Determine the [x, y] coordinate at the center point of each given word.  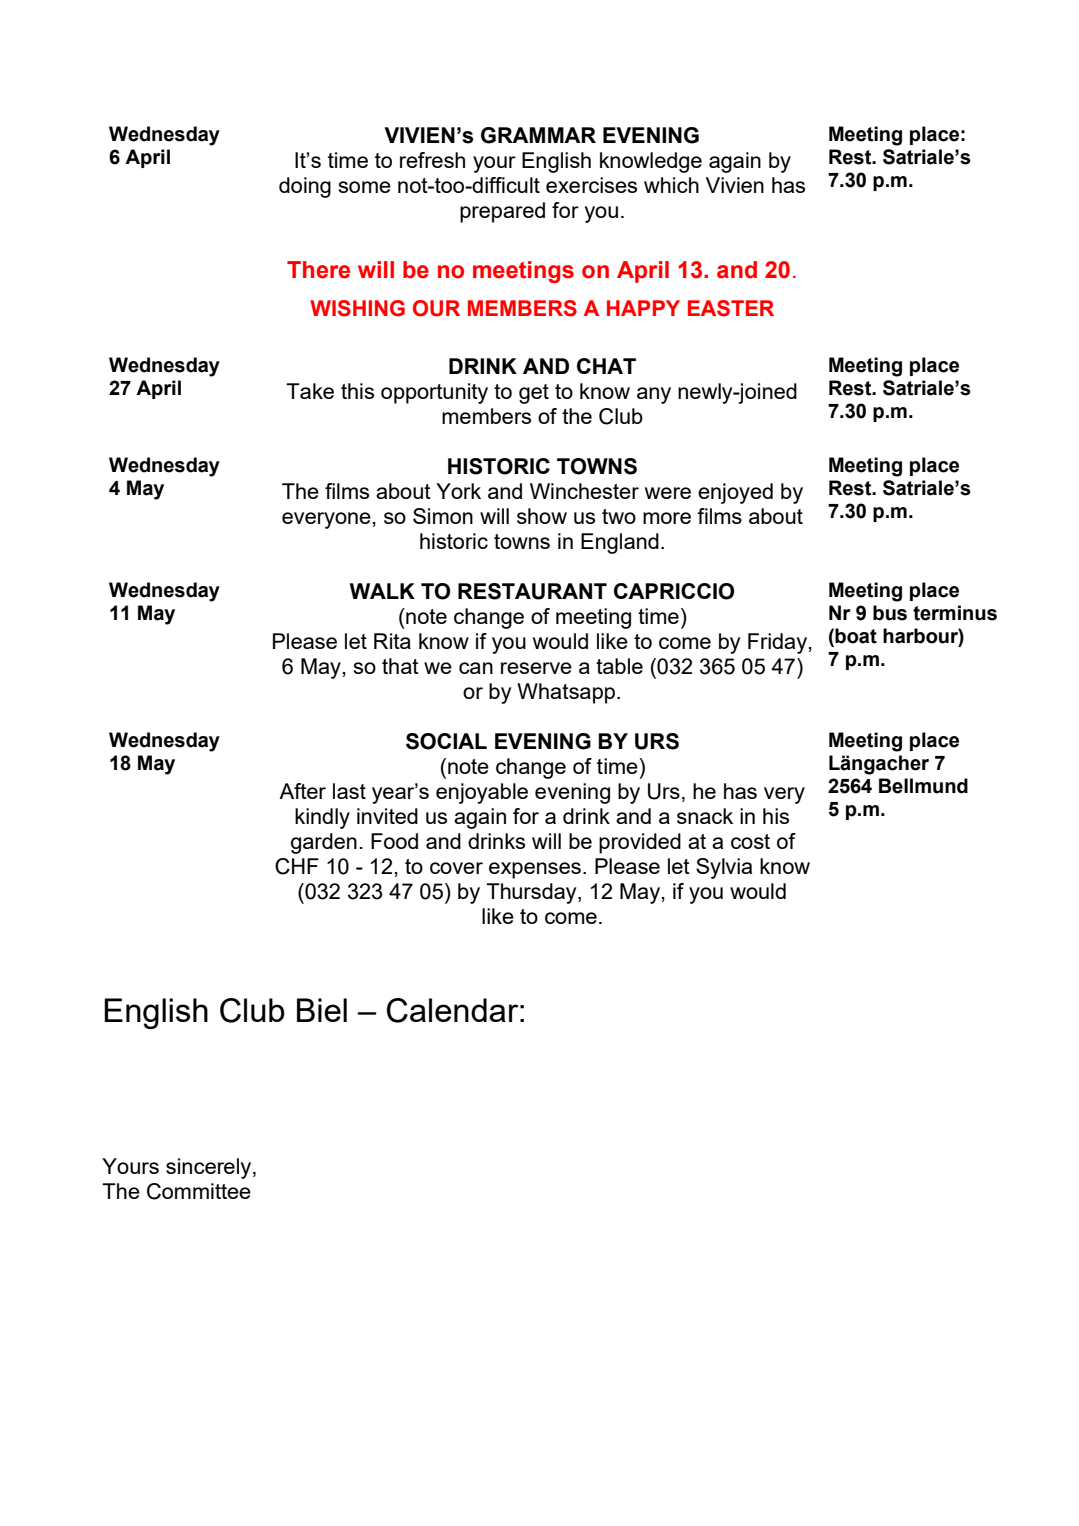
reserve [536, 668]
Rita [392, 641]
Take [310, 391]
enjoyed [735, 493]
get [534, 394]
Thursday [532, 893]
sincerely [210, 1168]
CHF [297, 866]
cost [750, 841]
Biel [322, 1010]
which [671, 185]
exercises [591, 185]
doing [305, 187]
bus [890, 613]
